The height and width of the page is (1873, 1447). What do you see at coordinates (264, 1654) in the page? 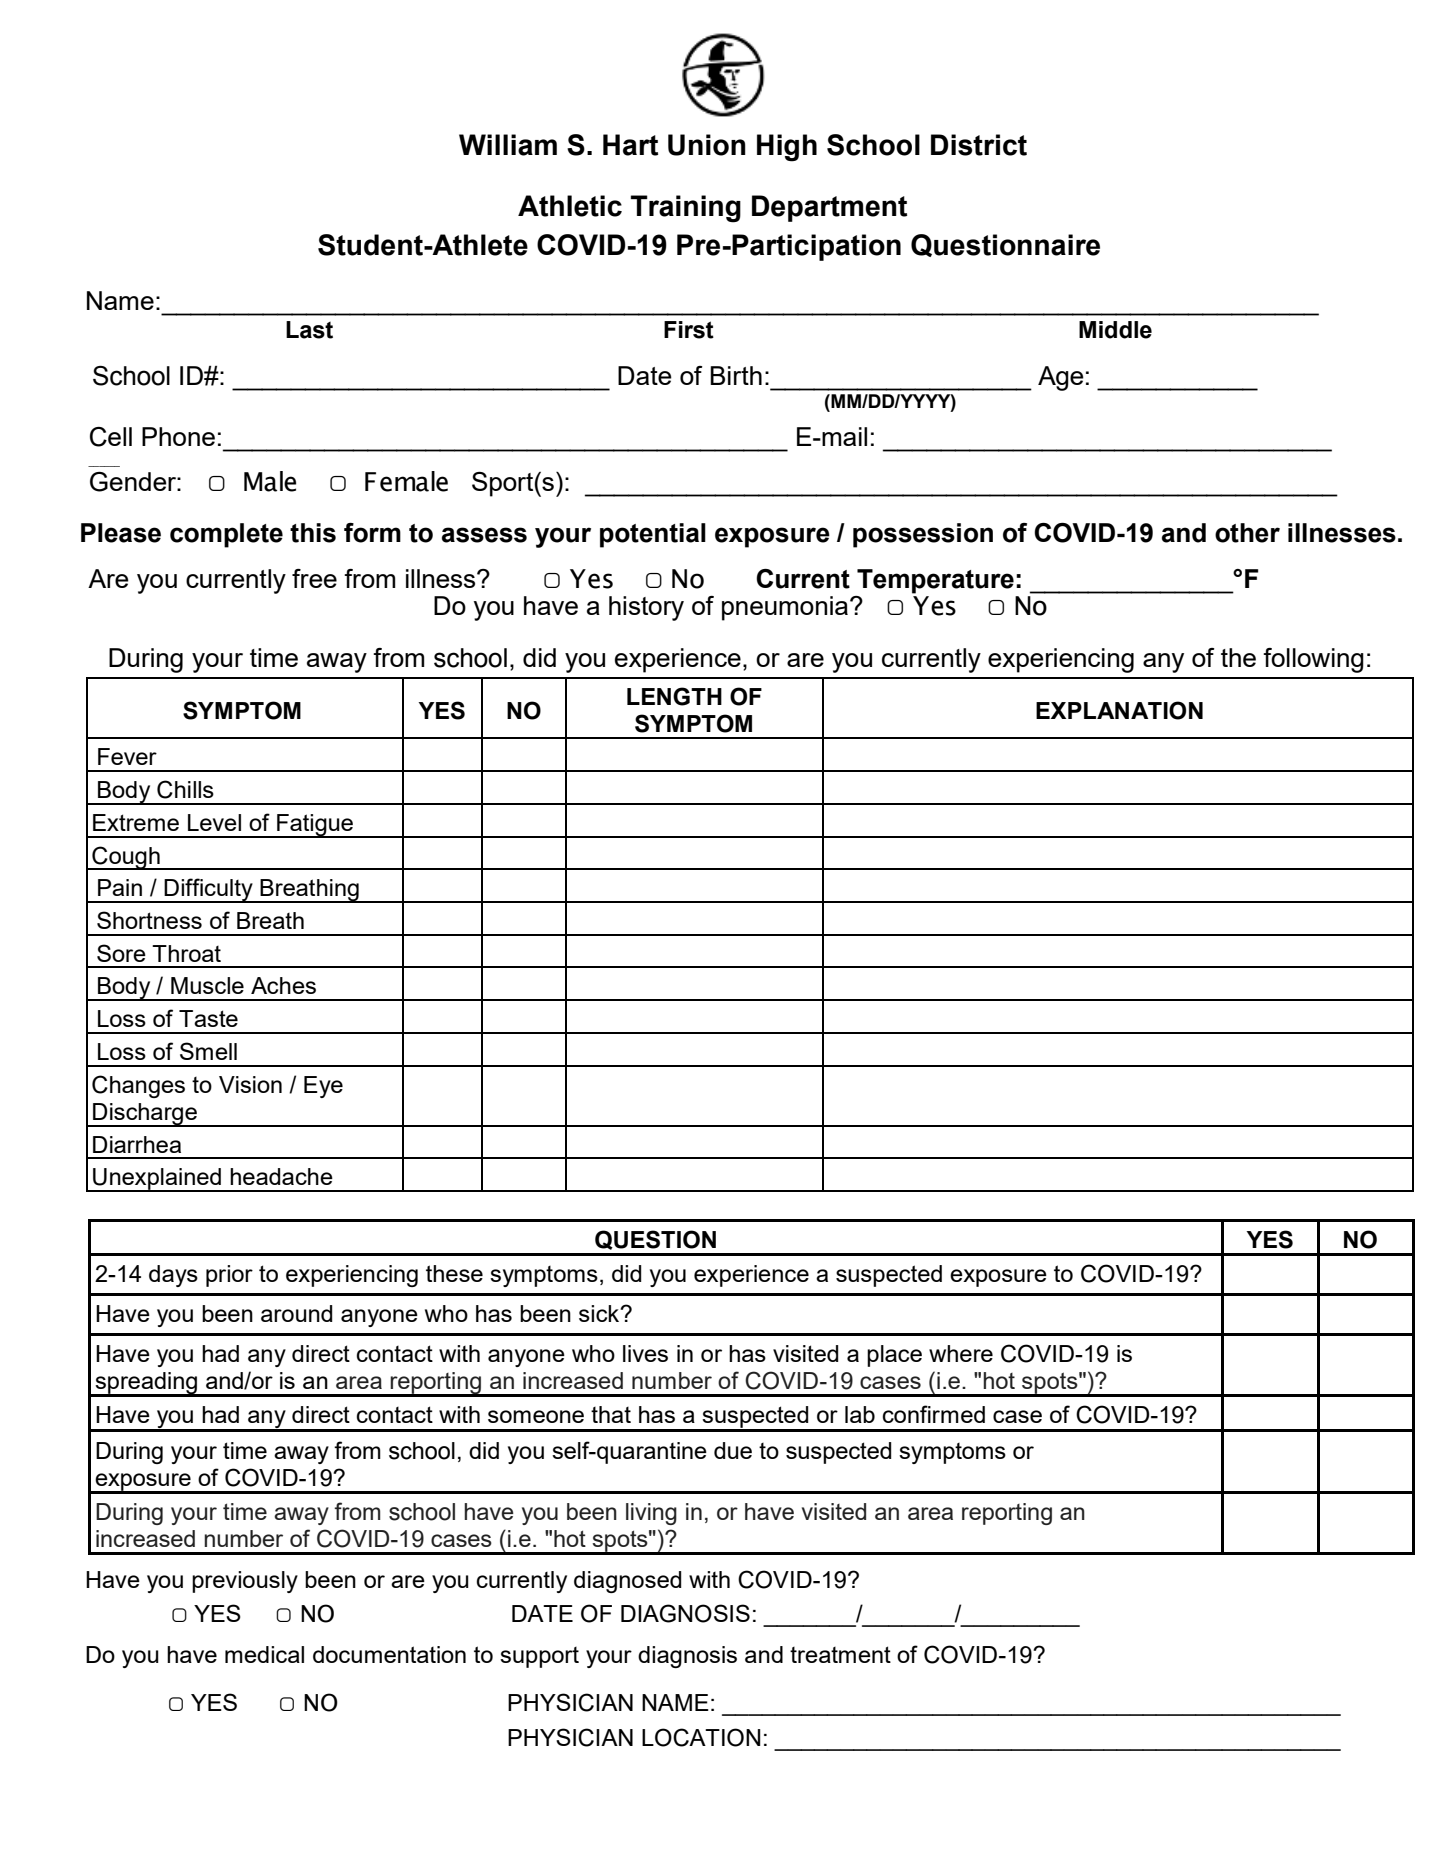
I see `medical` at bounding box center [264, 1654].
